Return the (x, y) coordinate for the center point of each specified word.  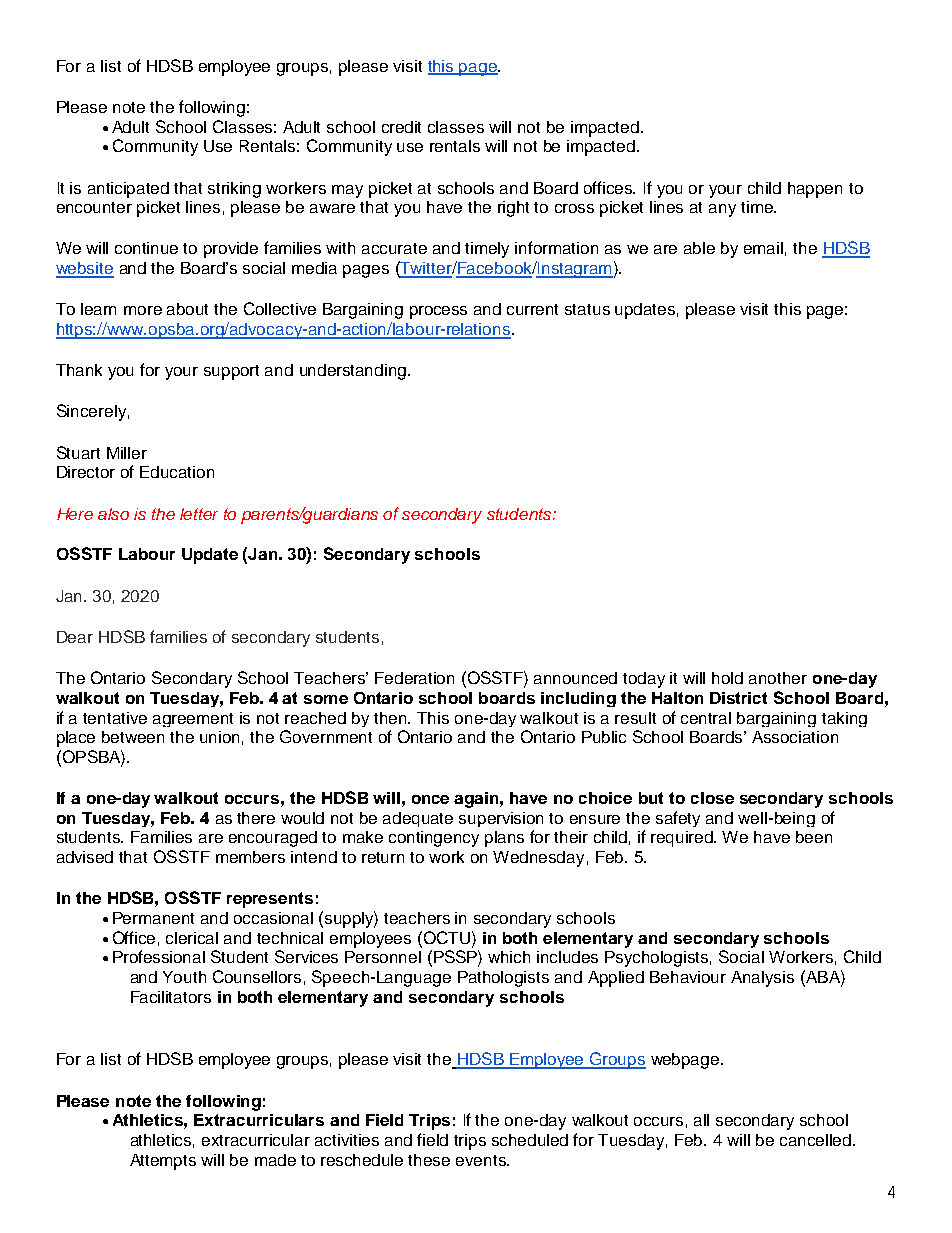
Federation (414, 678)
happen (815, 190)
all (701, 1120)
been (814, 837)
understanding (354, 372)
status (587, 309)
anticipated (128, 190)
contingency (434, 839)
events (482, 1160)
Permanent (153, 918)
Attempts (163, 1162)
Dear (75, 637)
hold (727, 678)
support (231, 372)
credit (401, 127)
